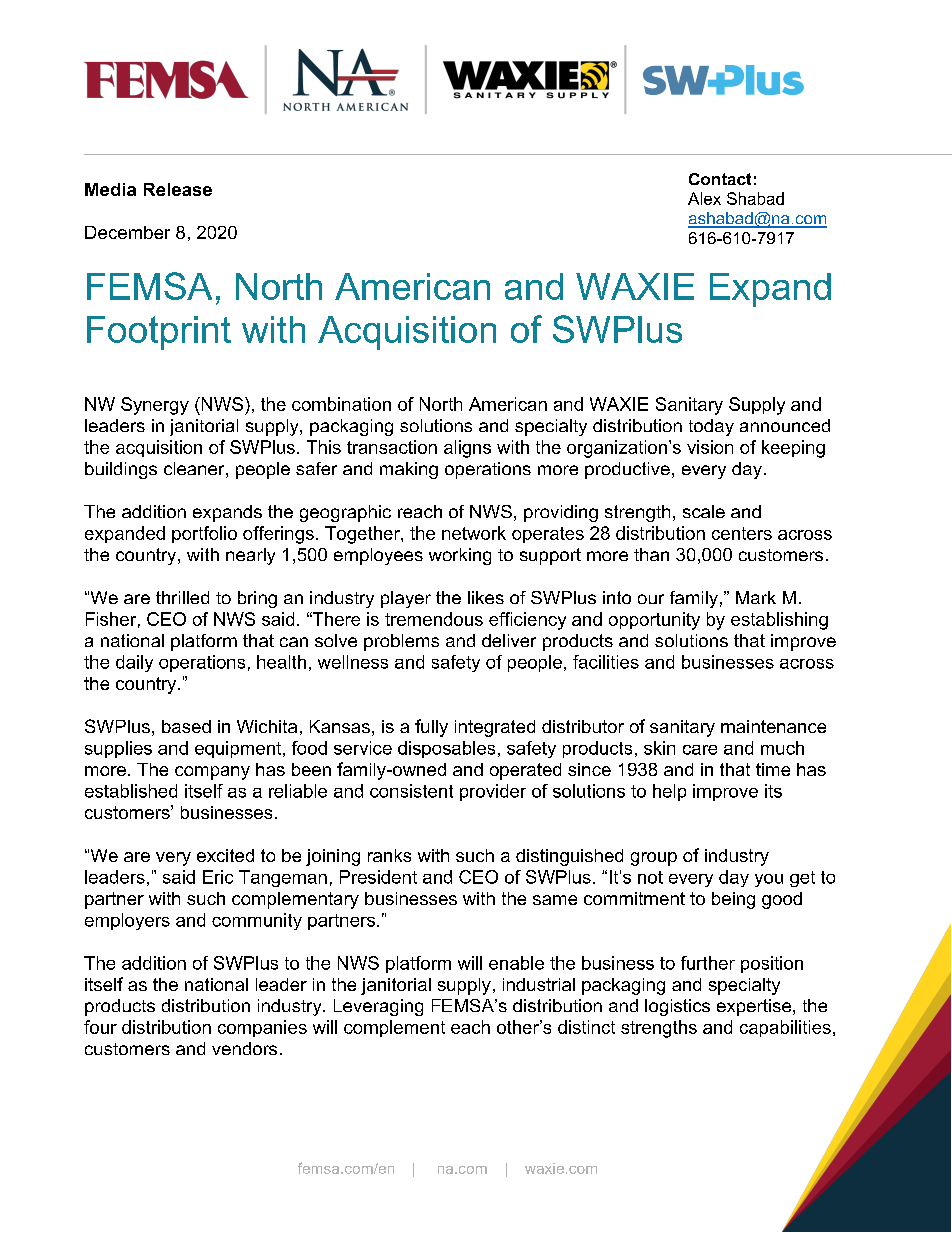 The height and width of the screenshot is (1233, 952). What do you see at coordinates (131, 791) in the screenshot?
I see `established` at bounding box center [131, 791].
